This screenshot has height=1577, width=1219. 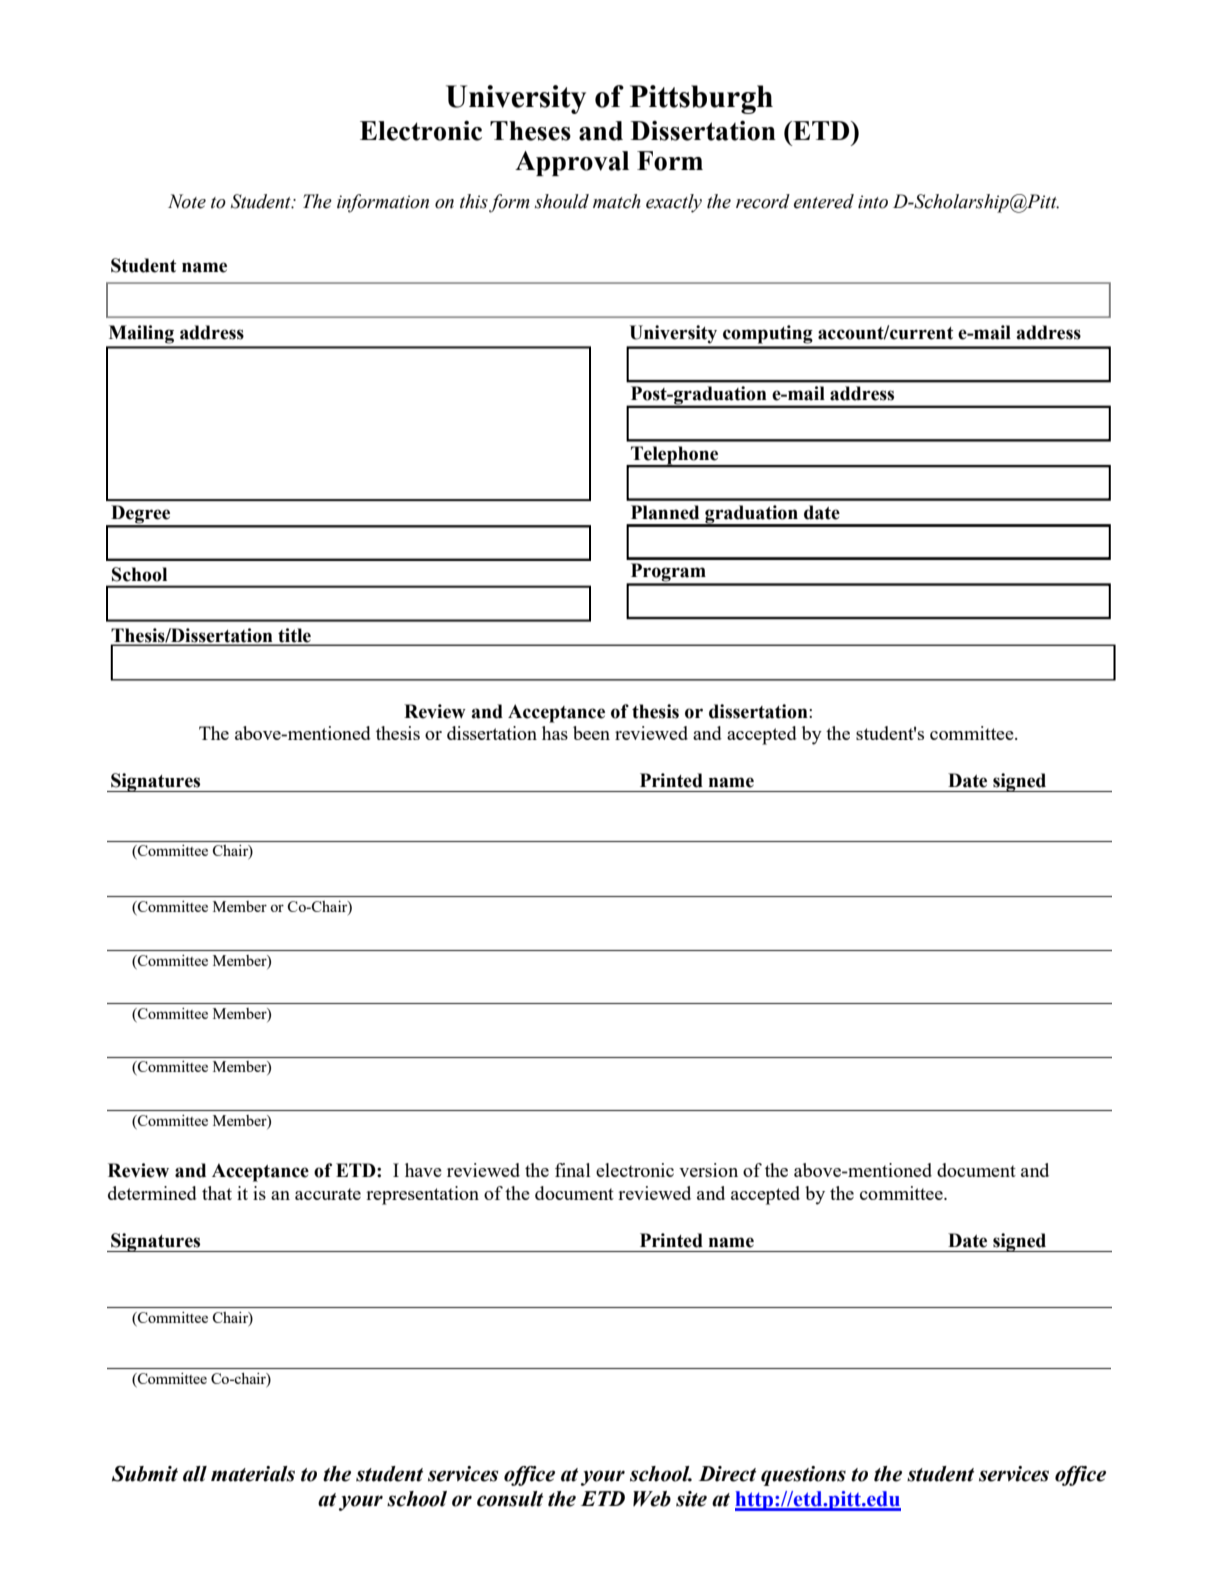 I want to click on consult, so click(x=510, y=1499).
